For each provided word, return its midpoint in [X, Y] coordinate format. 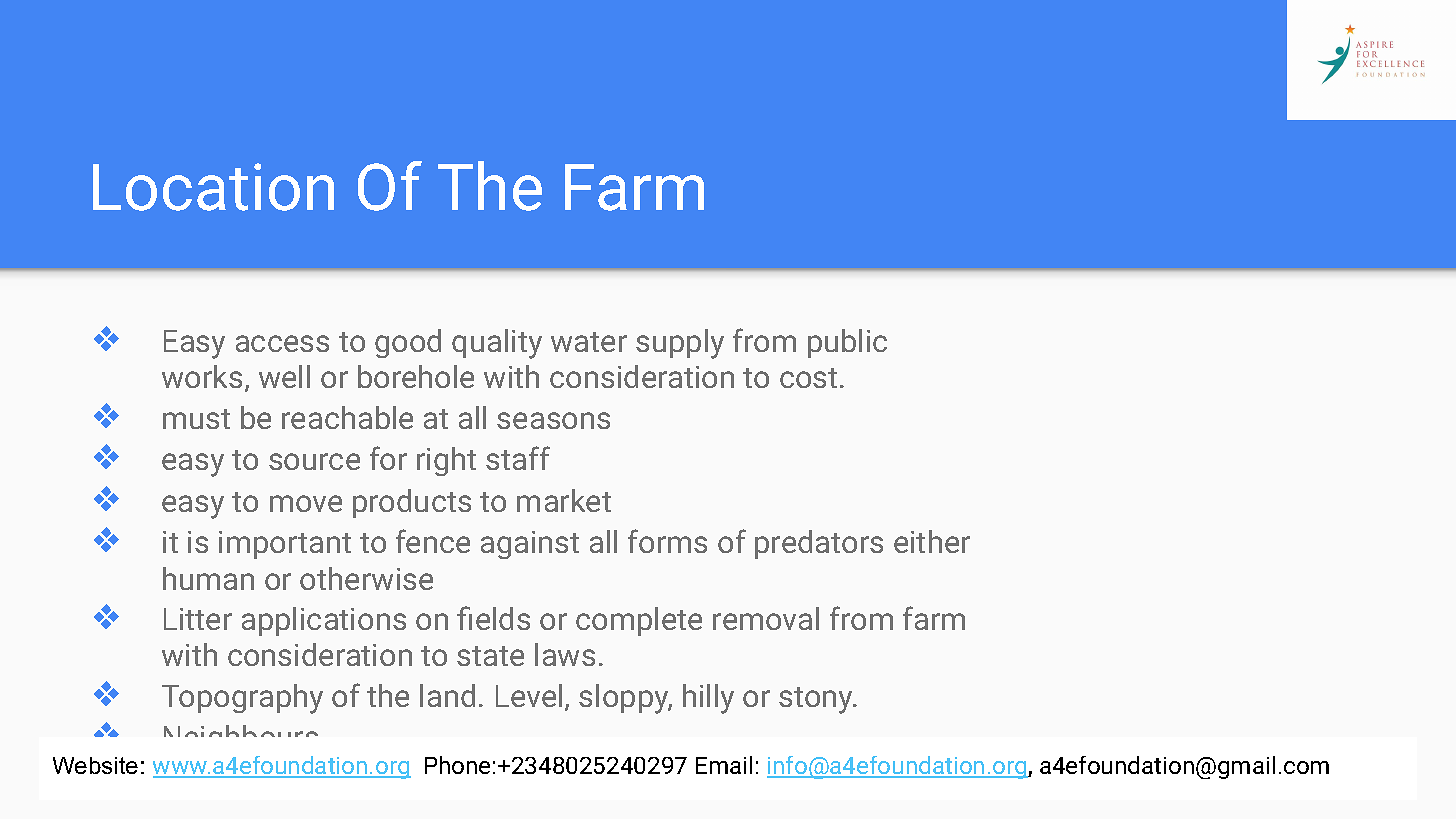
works [202, 376]
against [530, 545]
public [847, 343]
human [208, 578]
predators [819, 544]
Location [213, 187]
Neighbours [241, 741]
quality [497, 344]
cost [808, 378]
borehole [416, 376]
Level [529, 695]
